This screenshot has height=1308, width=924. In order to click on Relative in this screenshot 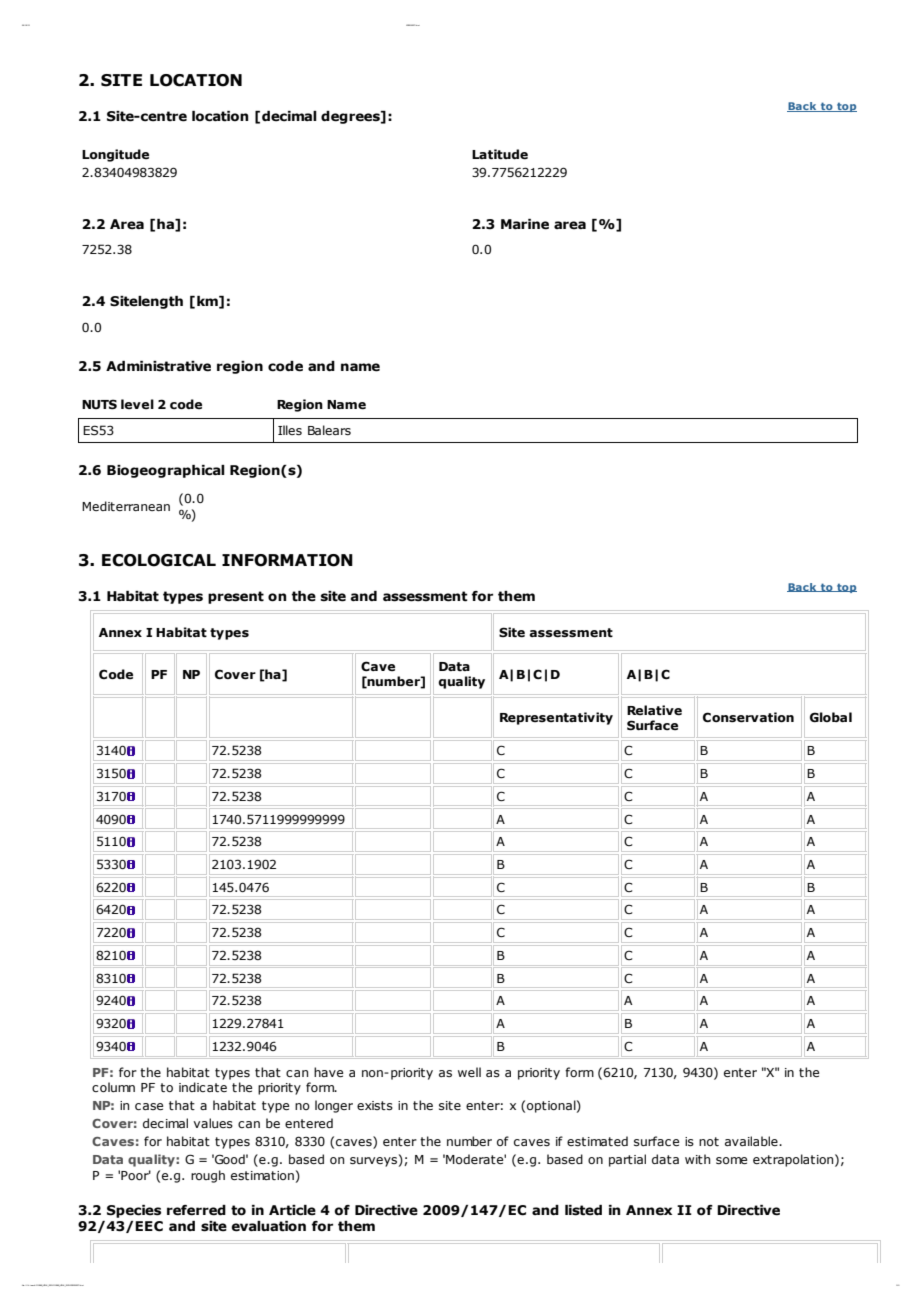, I will do `click(654, 710)`.
